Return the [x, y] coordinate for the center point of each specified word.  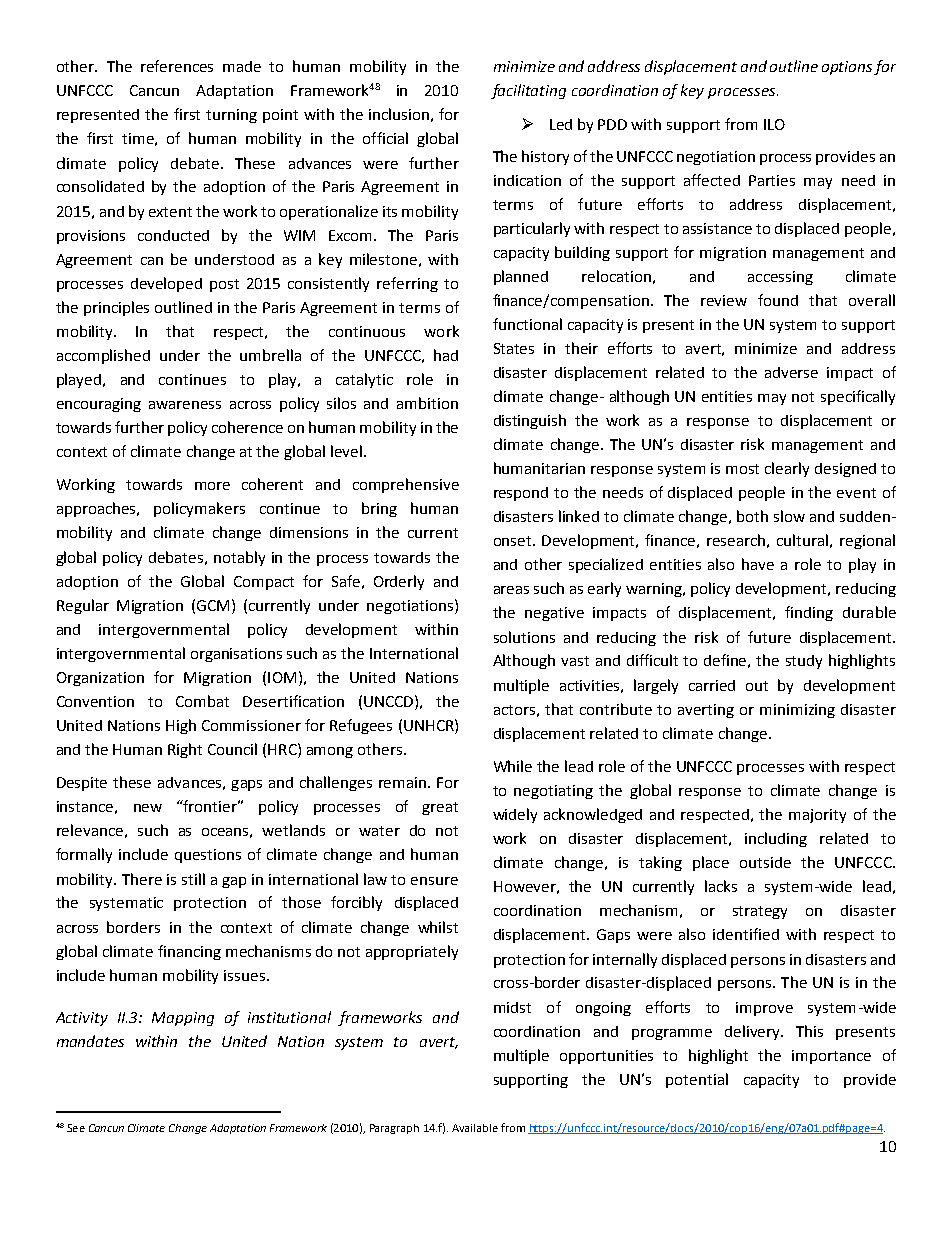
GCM [213, 605]
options [847, 68]
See [76, 1128]
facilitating [528, 91]
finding [809, 613]
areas [511, 590]
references [177, 66]
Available [475, 1128]
